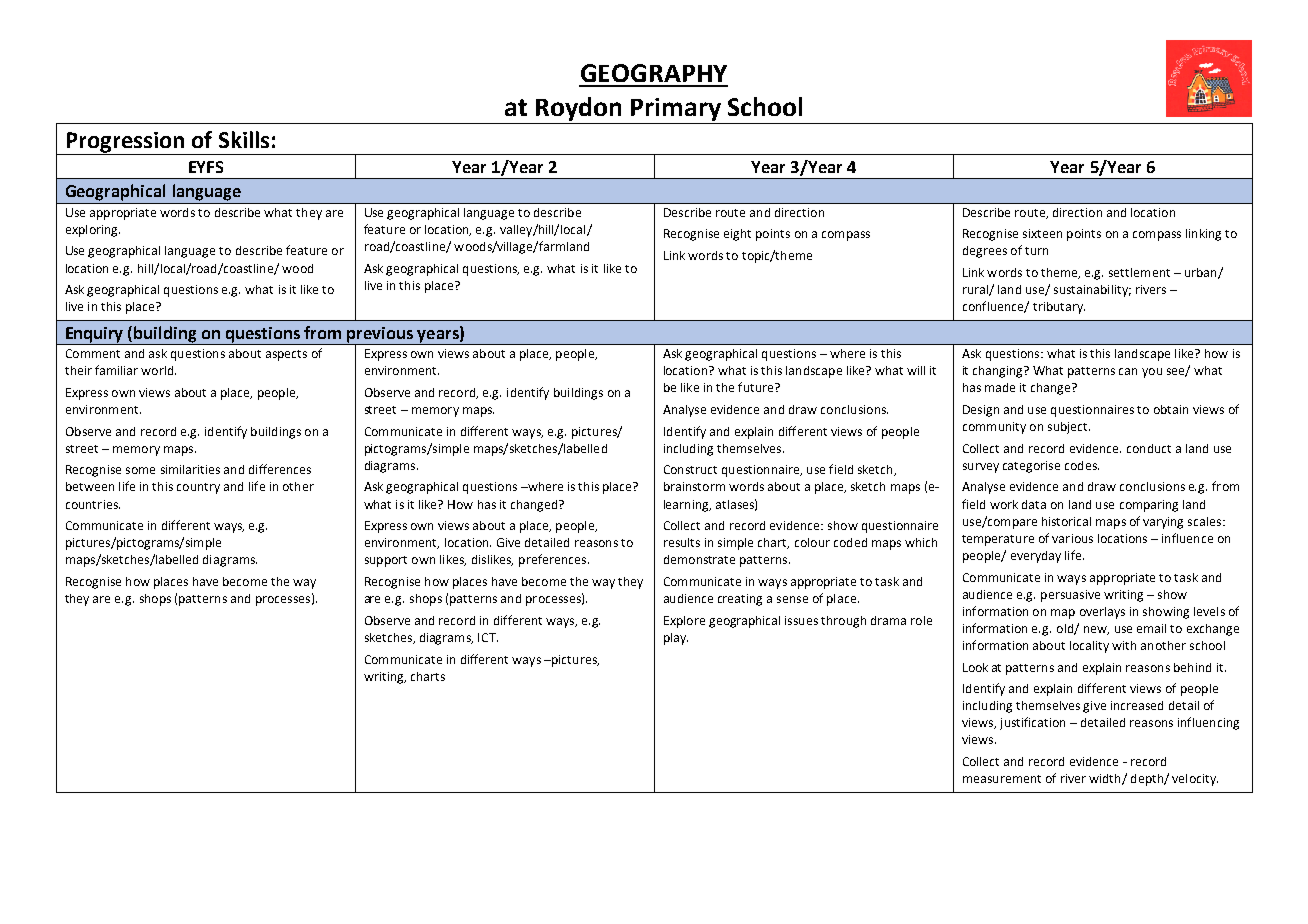 The image size is (1308, 924). What do you see at coordinates (1072, 538) in the image?
I see `various` at bounding box center [1072, 538].
